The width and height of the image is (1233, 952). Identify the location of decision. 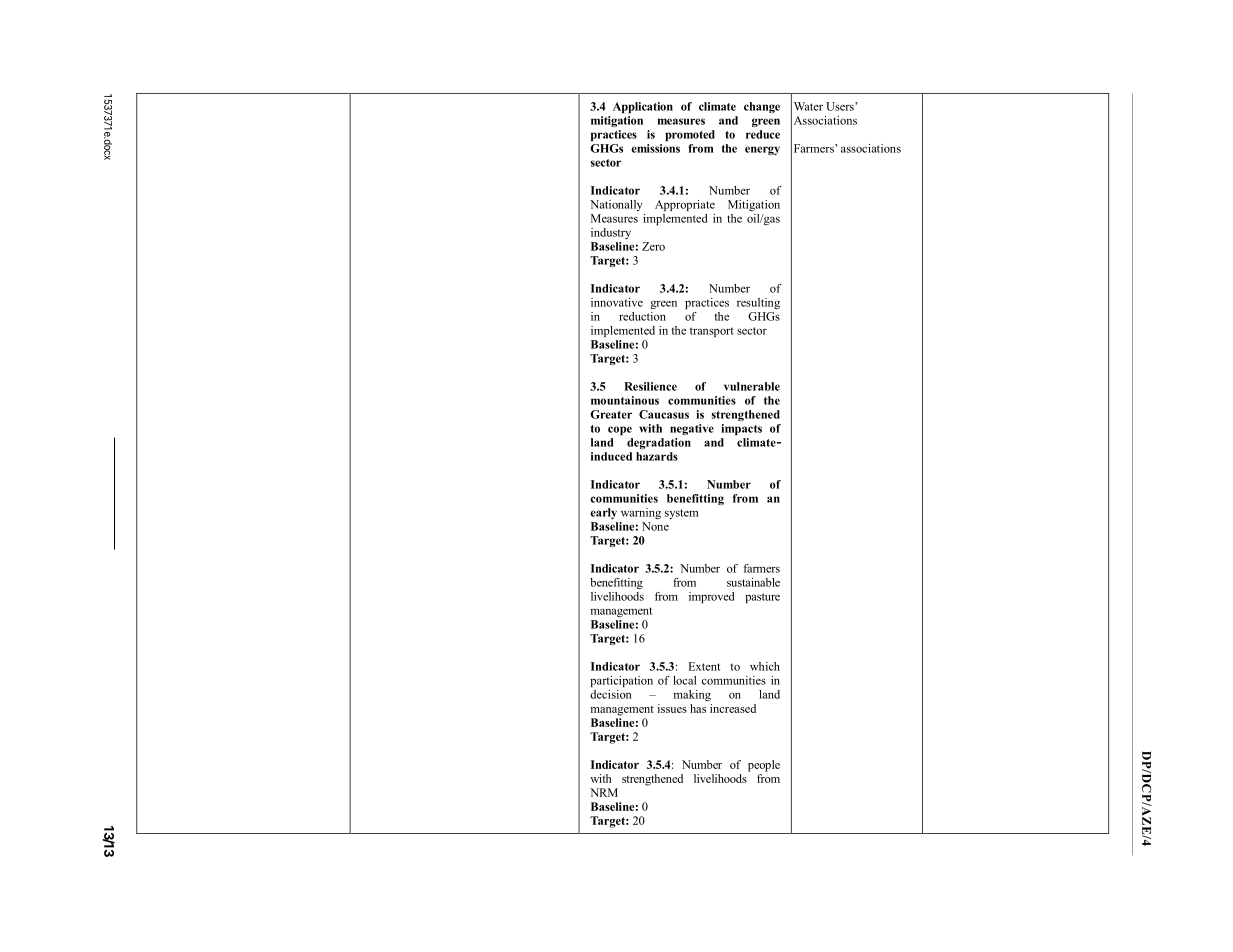
(611, 694).
